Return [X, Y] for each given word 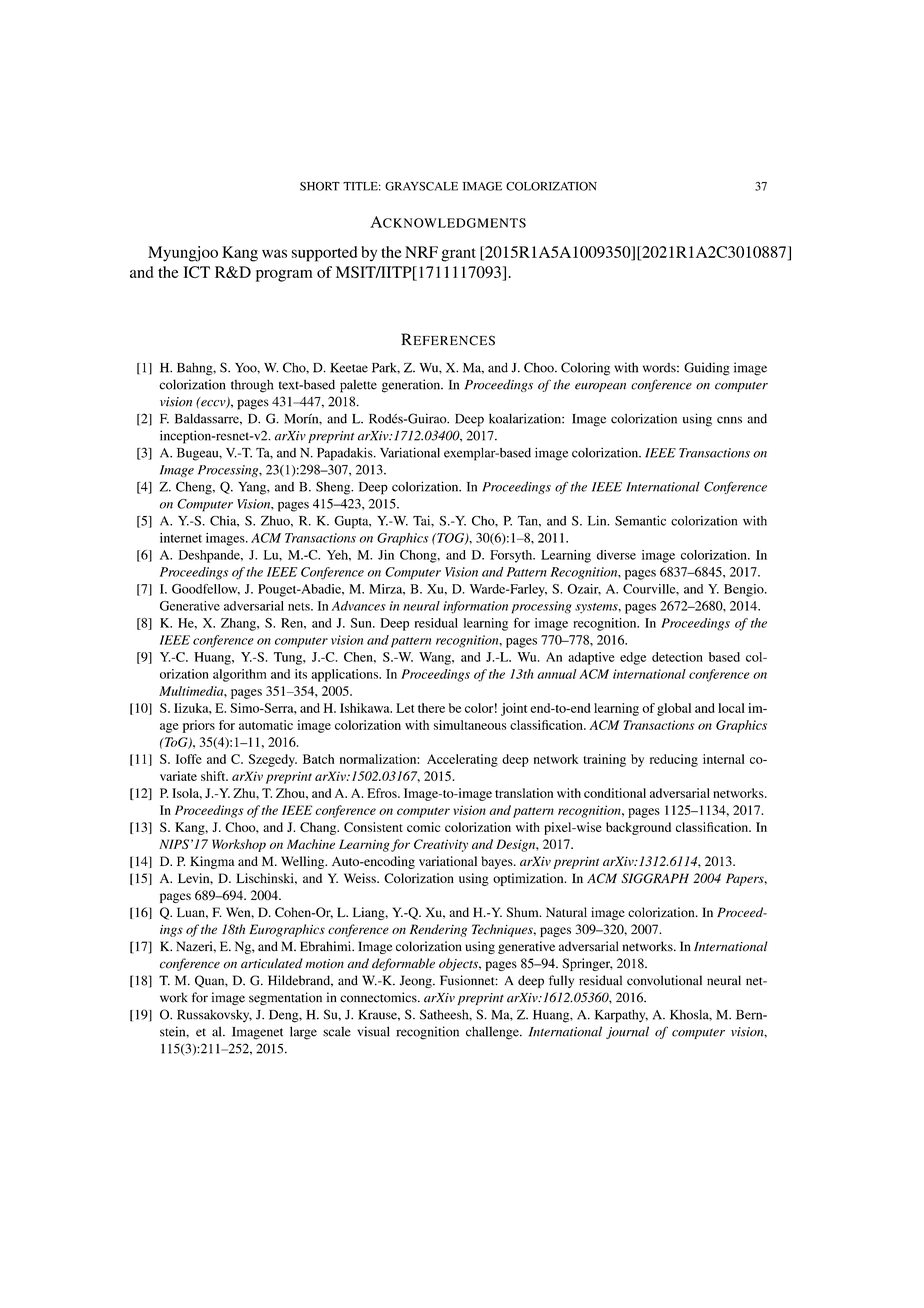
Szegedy [273, 760]
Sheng [334, 488]
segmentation [285, 998]
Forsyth [512, 556]
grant [458, 255]
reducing [674, 760]
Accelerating [462, 760]
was [274, 253]
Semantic [640, 520]
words [660, 368]
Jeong [417, 981]
